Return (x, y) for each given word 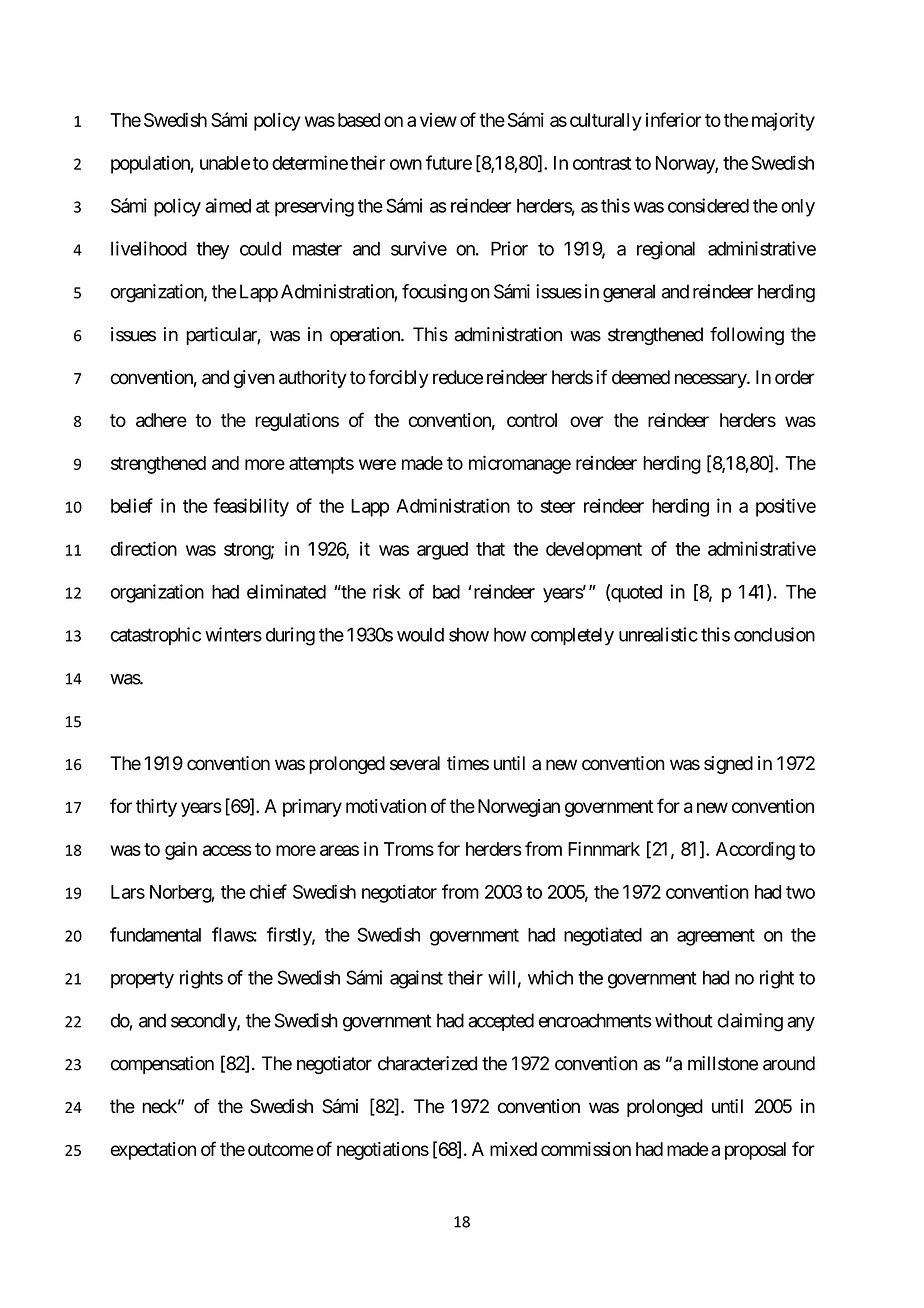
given (254, 379)
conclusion (774, 634)
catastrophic (156, 636)
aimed (228, 205)
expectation (153, 1151)
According (755, 850)
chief (268, 891)
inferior (673, 119)
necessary (711, 380)
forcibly (398, 379)
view (438, 120)
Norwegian (519, 808)
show (469, 634)
